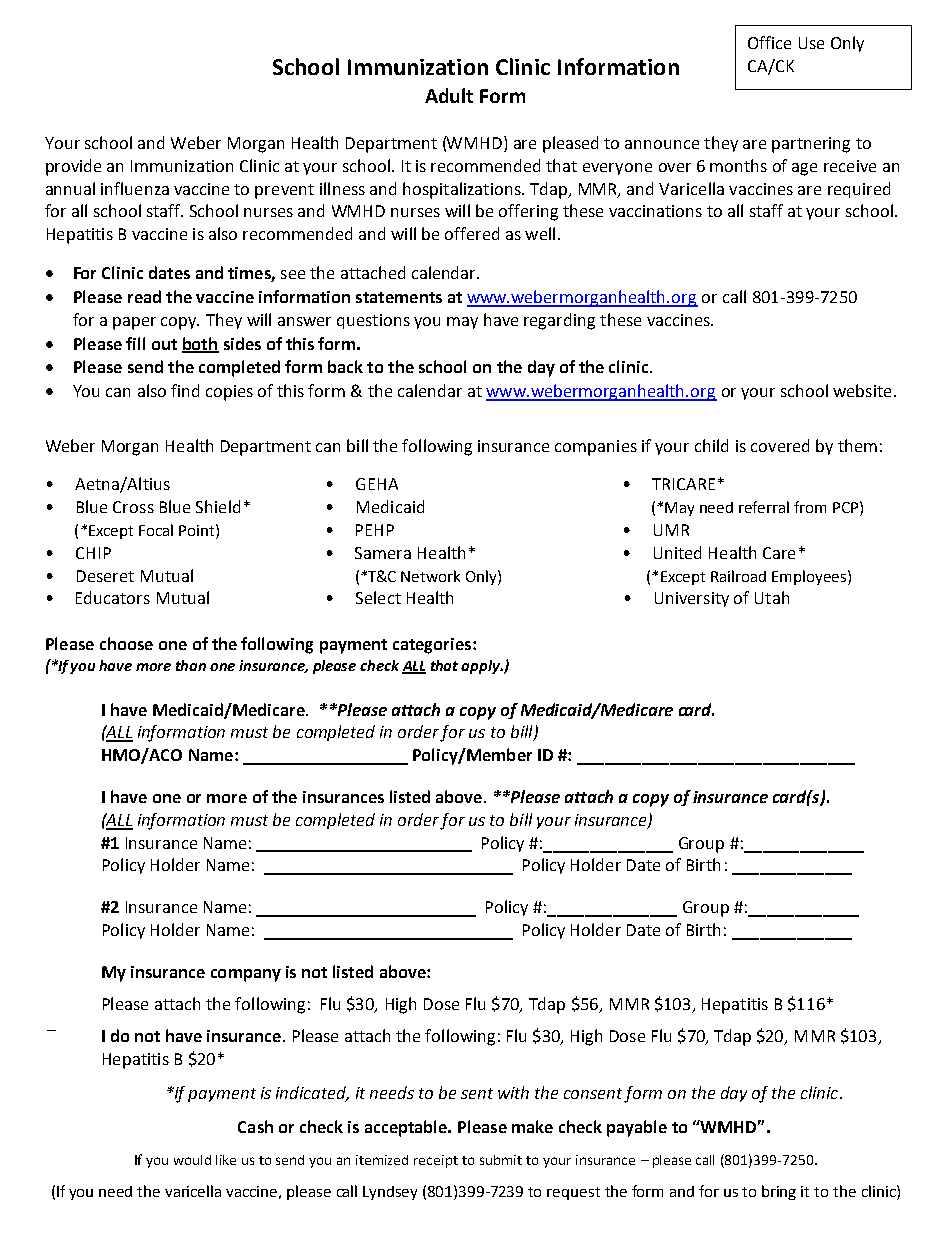  What do you see at coordinates (596, 448) in the document?
I see `companies` at bounding box center [596, 448].
